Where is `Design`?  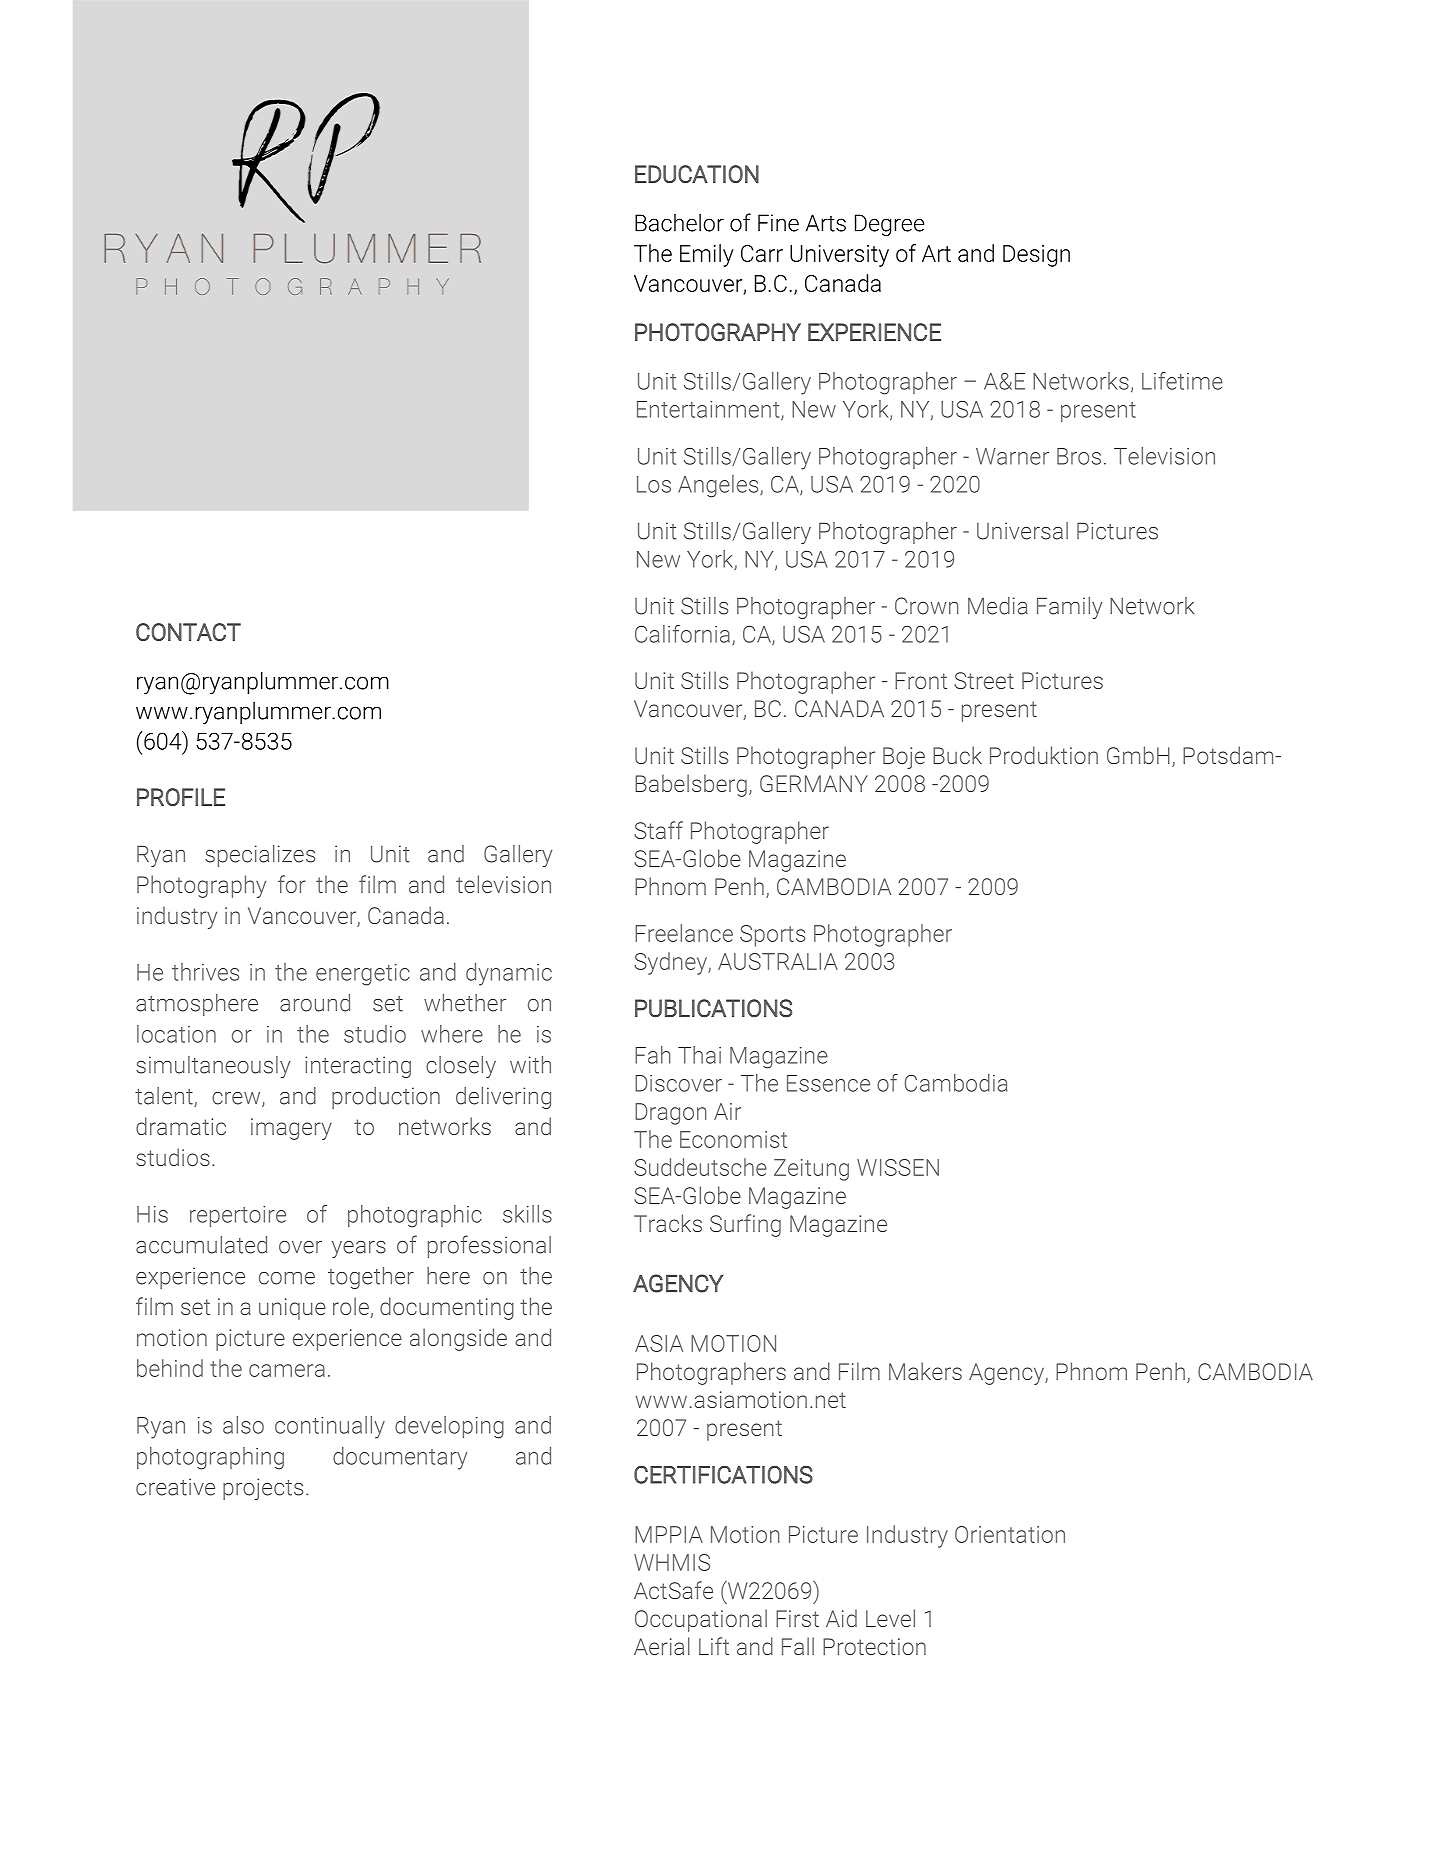
Design is located at coordinates (1036, 256).
